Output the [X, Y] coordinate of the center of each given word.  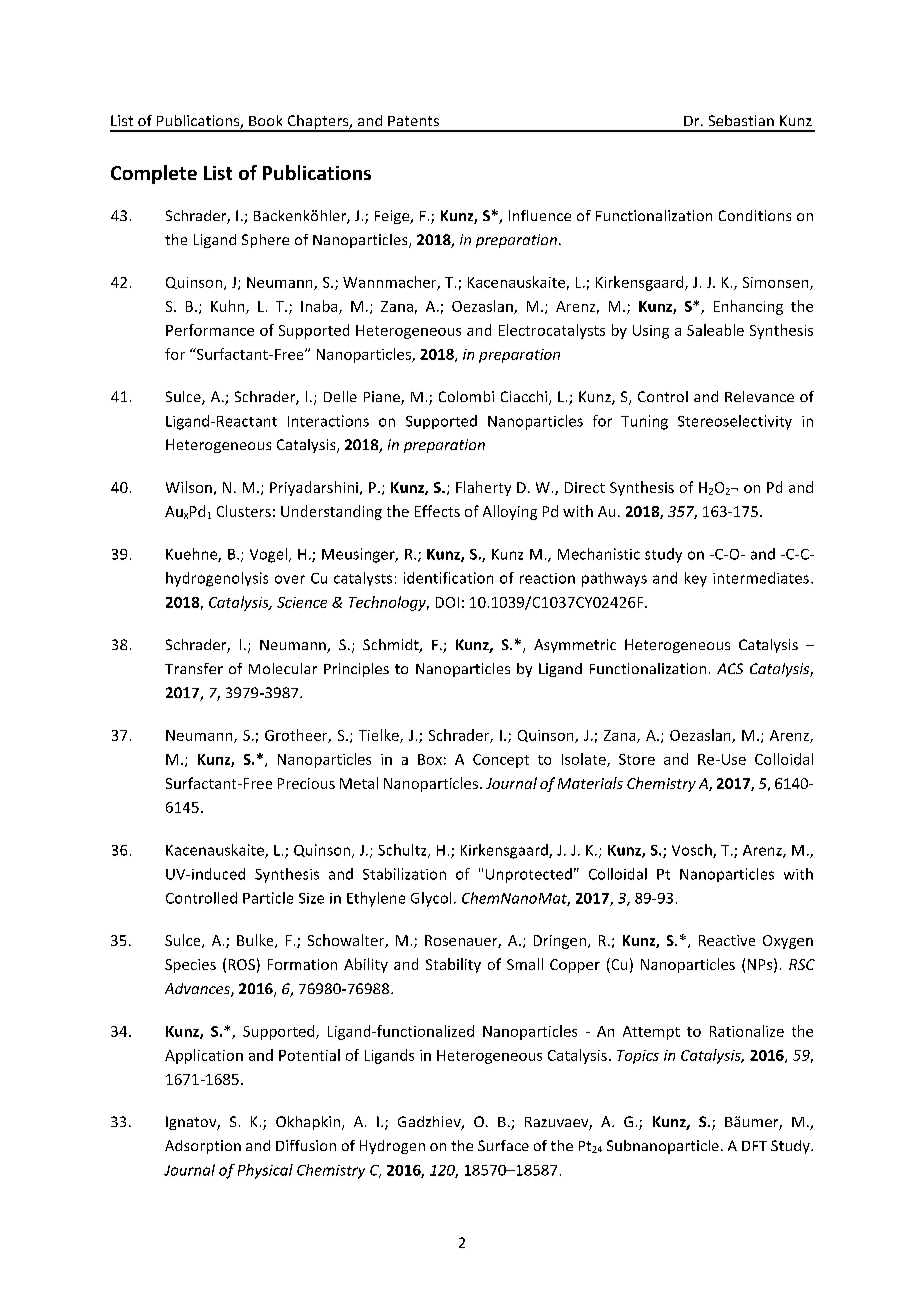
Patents [413, 121]
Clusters [244, 511]
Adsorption [203, 1147]
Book [265, 120]
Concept [501, 761]
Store [637, 759]
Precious [306, 783]
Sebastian [741, 120]
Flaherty [483, 488]
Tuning [644, 422]
